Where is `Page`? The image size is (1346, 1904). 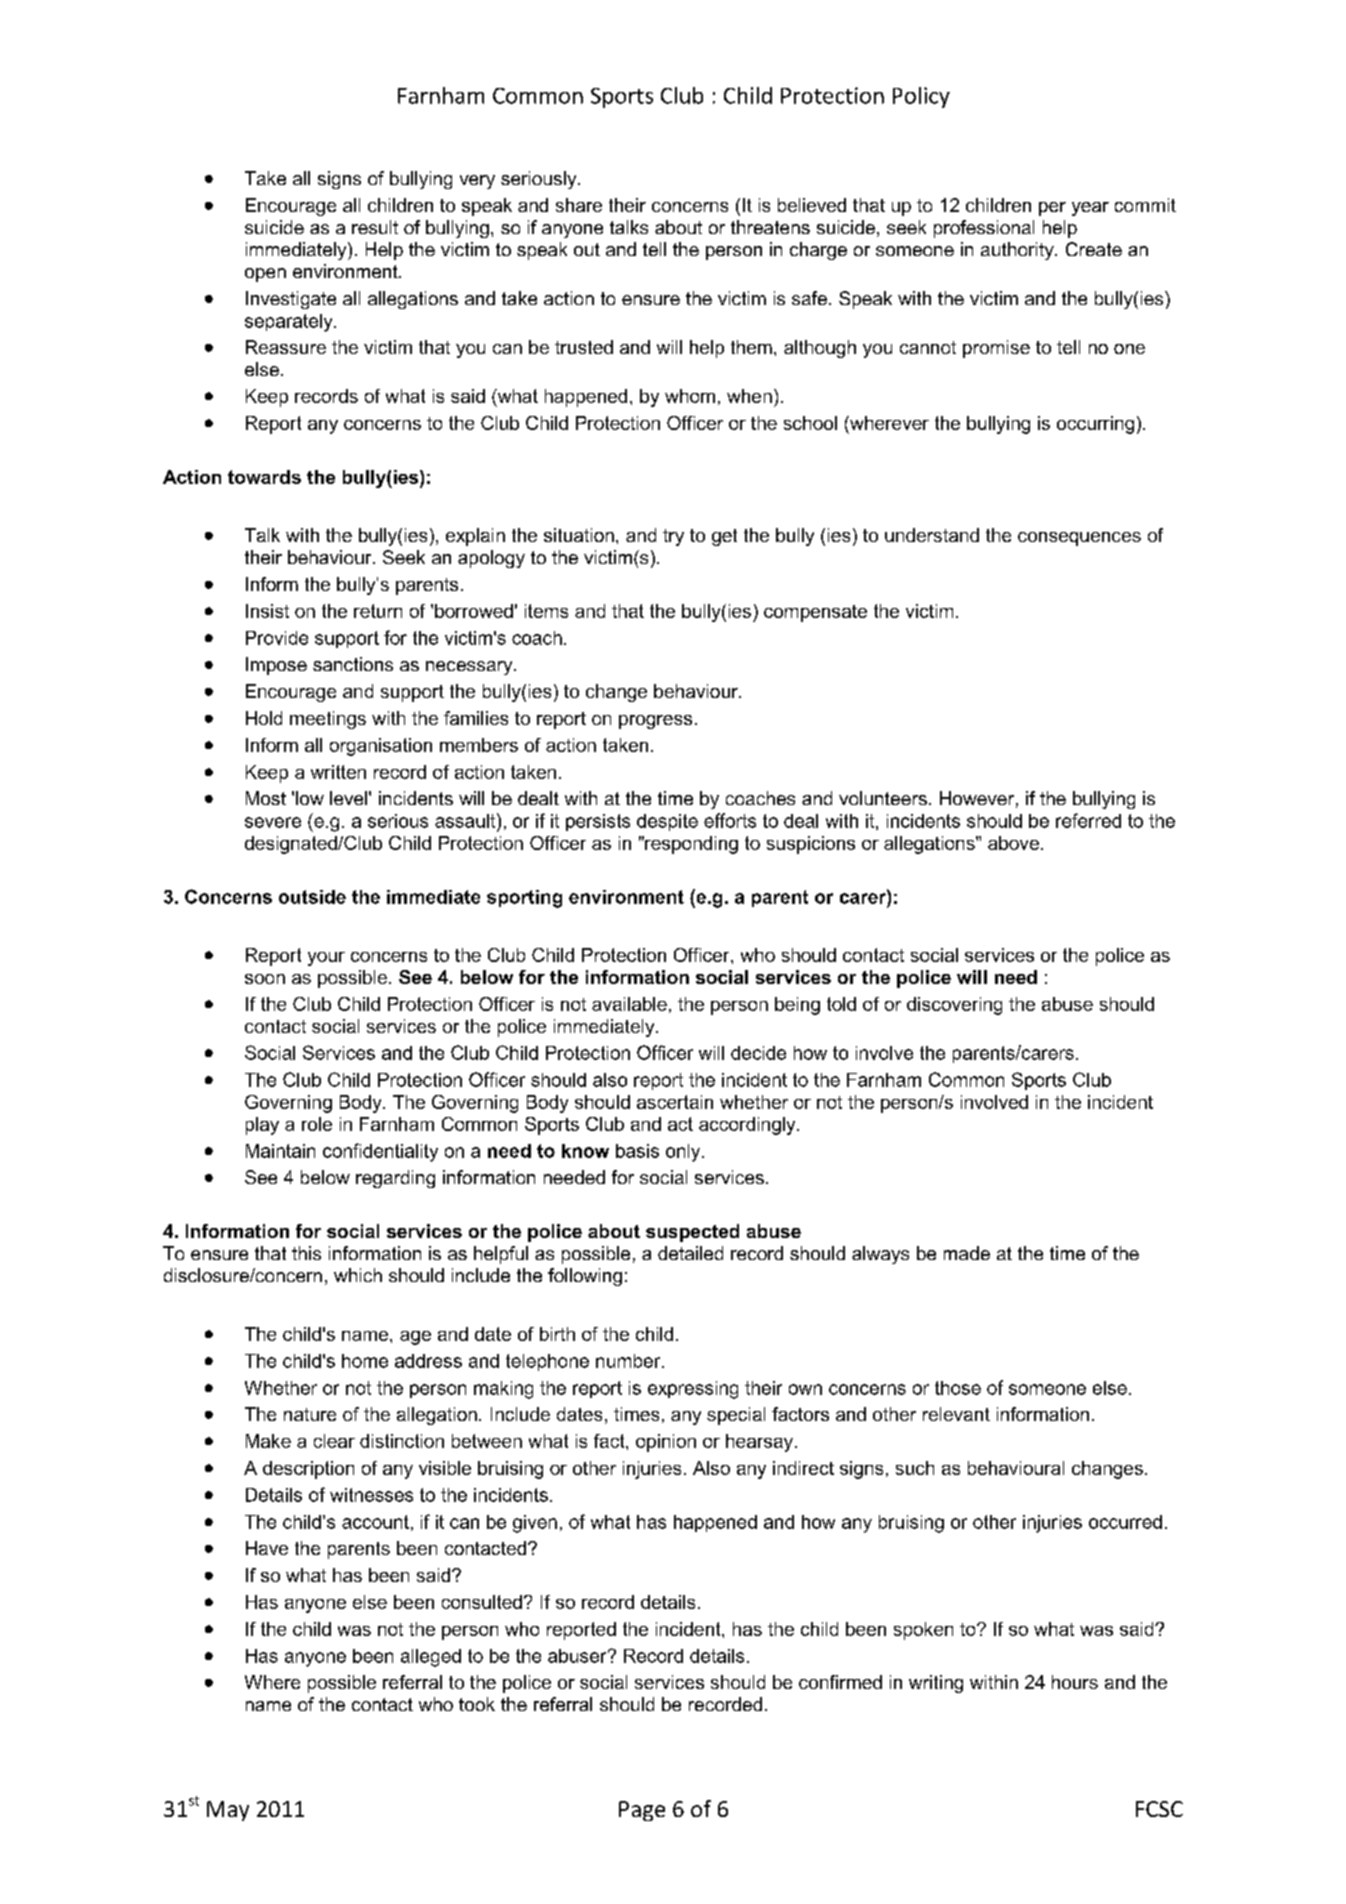
Page is located at coordinates (642, 1811).
